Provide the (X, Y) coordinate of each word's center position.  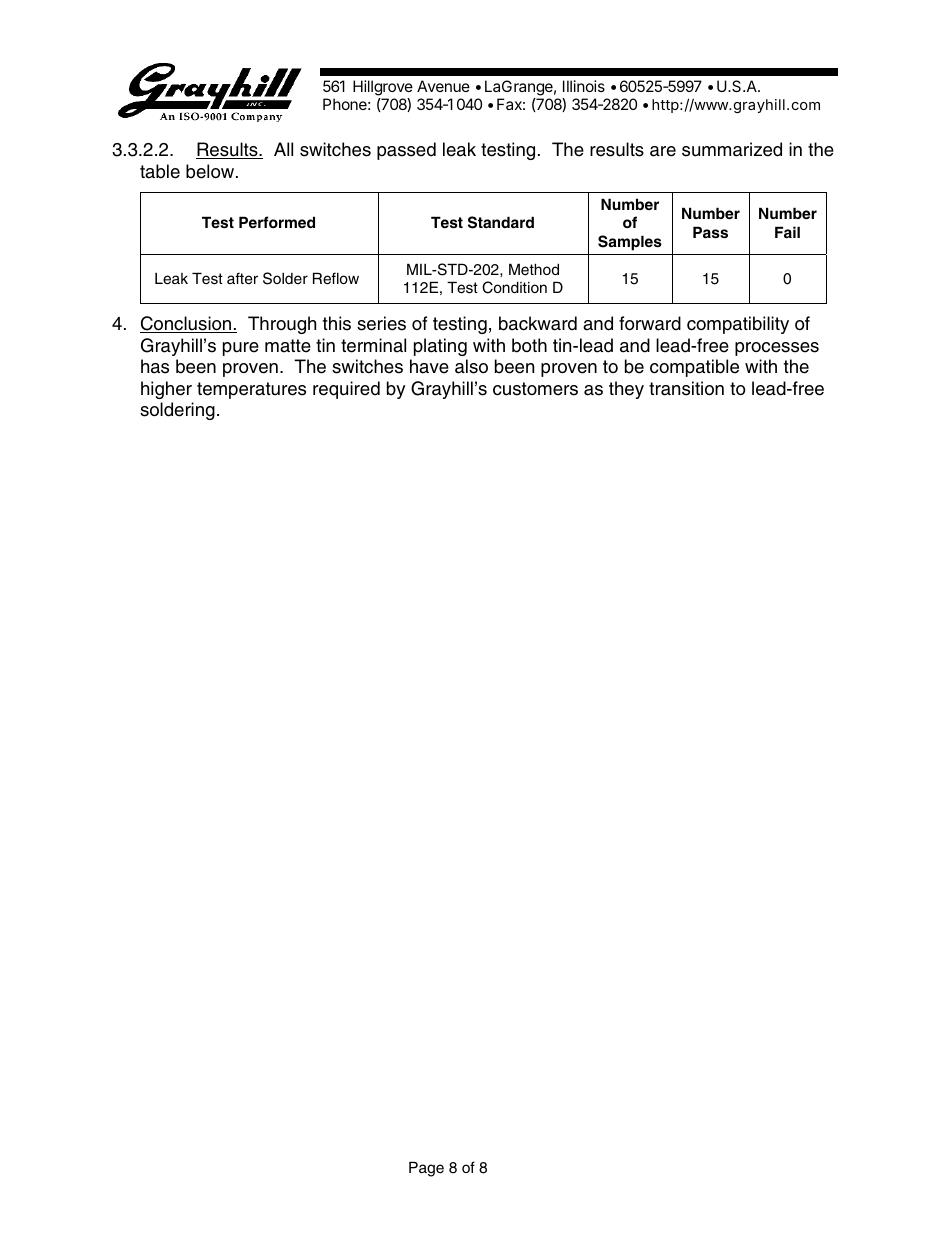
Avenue (443, 86)
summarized (732, 149)
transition (686, 388)
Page (426, 1169)
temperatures (251, 390)
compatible (694, 368)
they (626, 390)
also (471, 366)
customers (535, 389)
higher (166, 390)
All (283, 149)
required (346, 390)
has (155, 366)
